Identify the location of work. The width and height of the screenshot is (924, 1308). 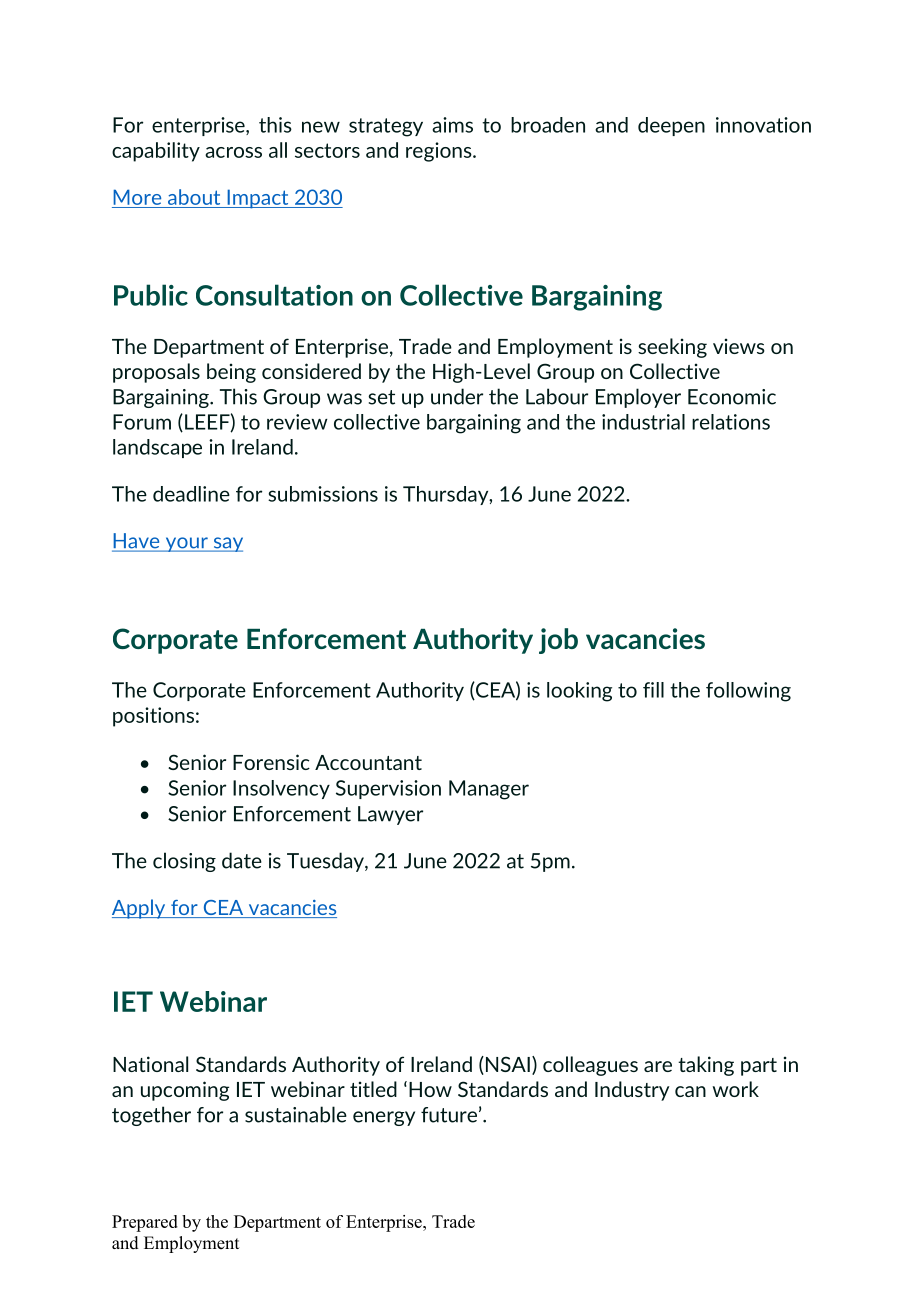
(736, 1089).
